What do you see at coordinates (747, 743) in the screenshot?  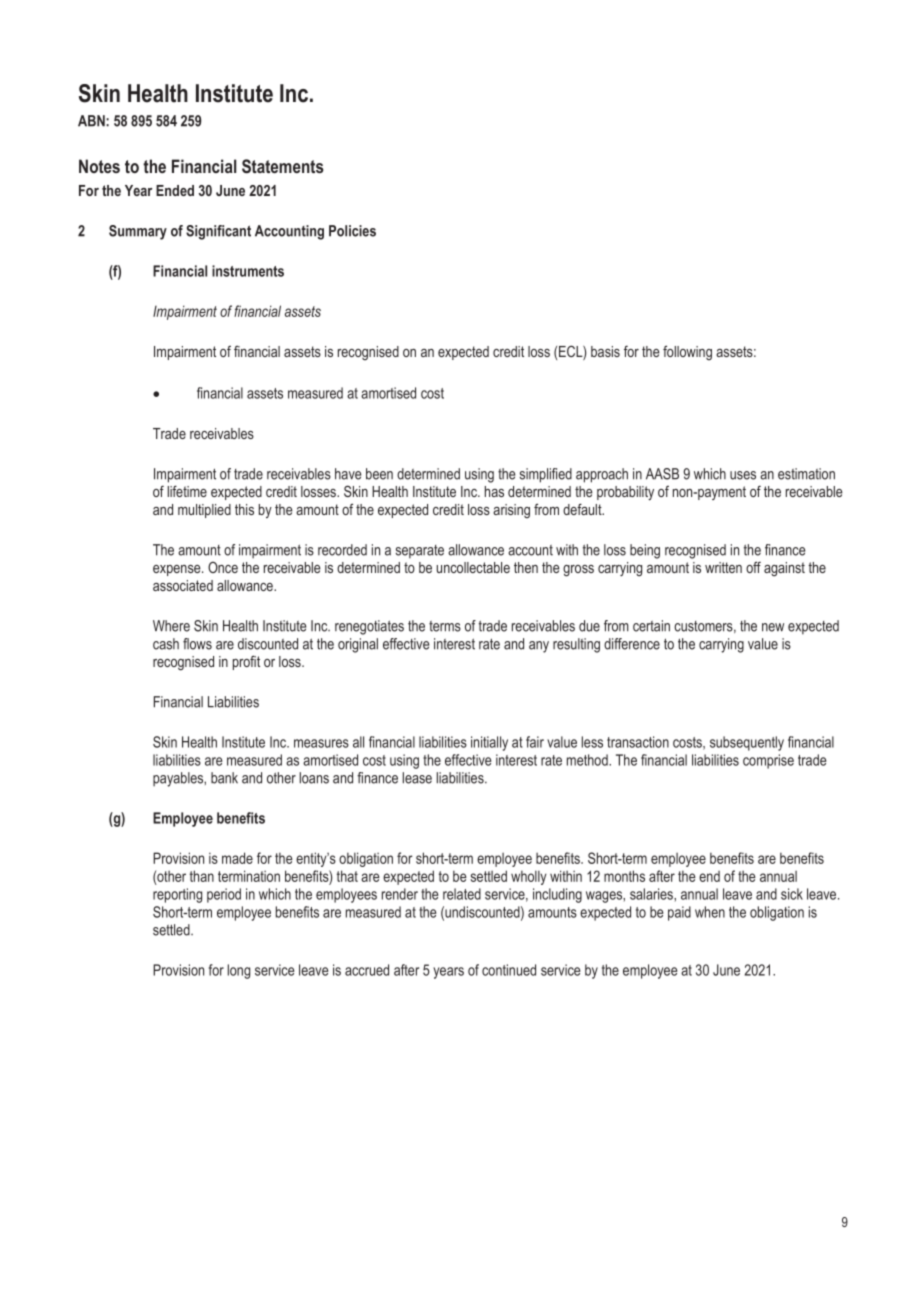 I see `subsequently` at bounding box center [747, 743].
